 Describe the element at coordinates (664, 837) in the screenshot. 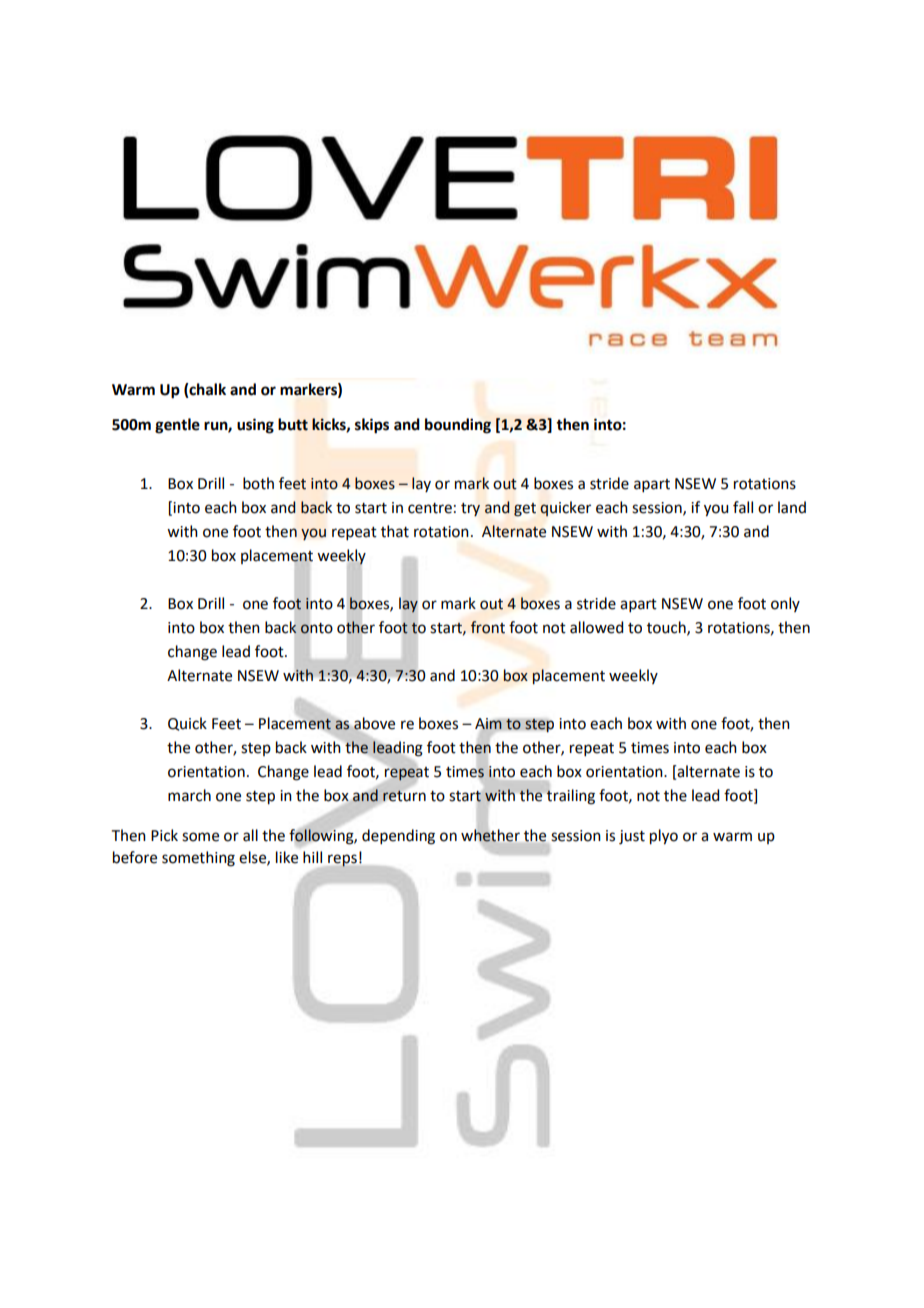

I see `plyo` at that location.
